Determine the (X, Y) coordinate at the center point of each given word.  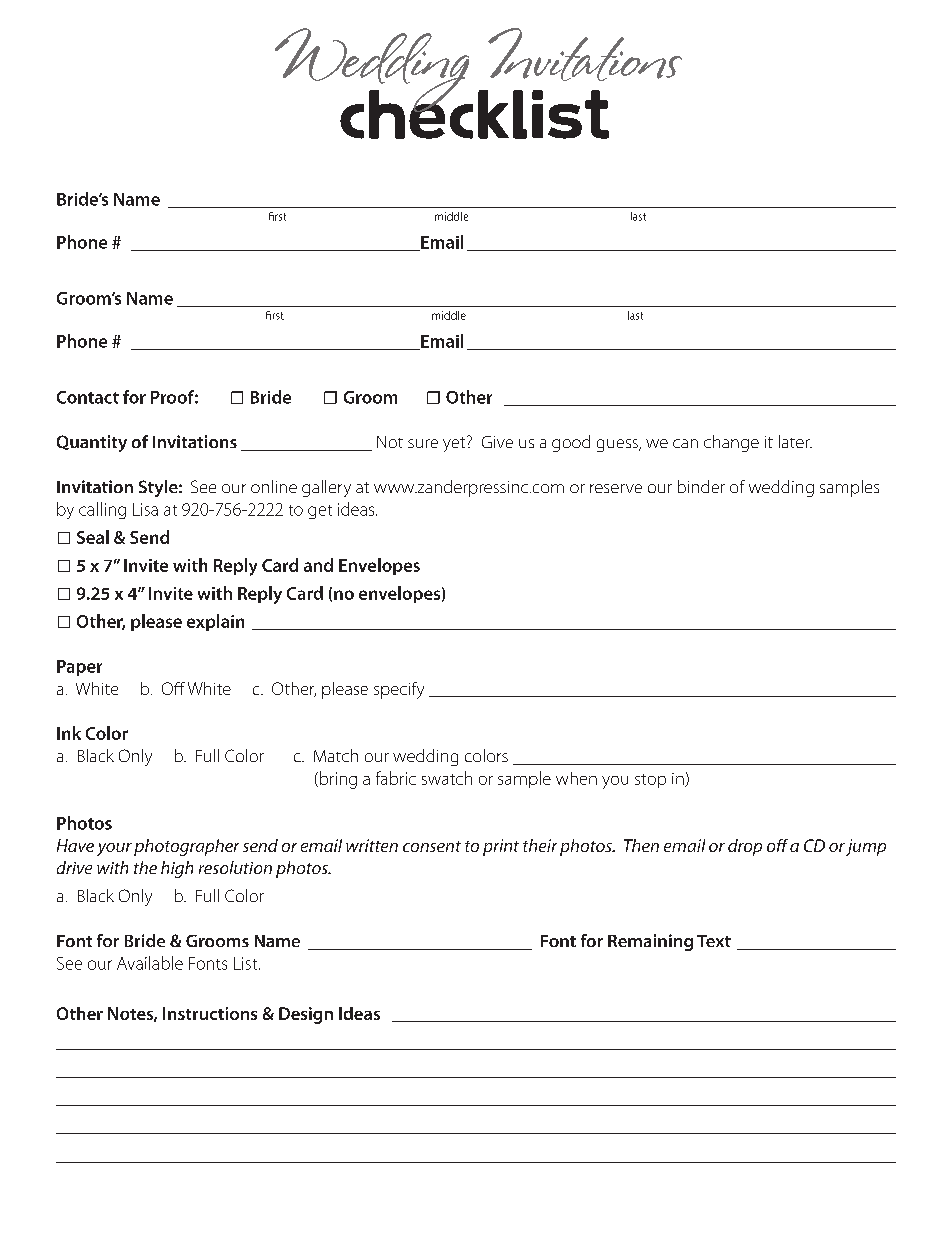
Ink (69, 733)
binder (701, 486)
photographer (186, 847)
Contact (88, 397)
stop (650, 781)
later (795, 441)
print (501, 847)
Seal (93, 537)
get (320, 512)
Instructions (210, 1013)
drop (745, 847)
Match (336, 755)
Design (306, 1015)
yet (455, 444)
